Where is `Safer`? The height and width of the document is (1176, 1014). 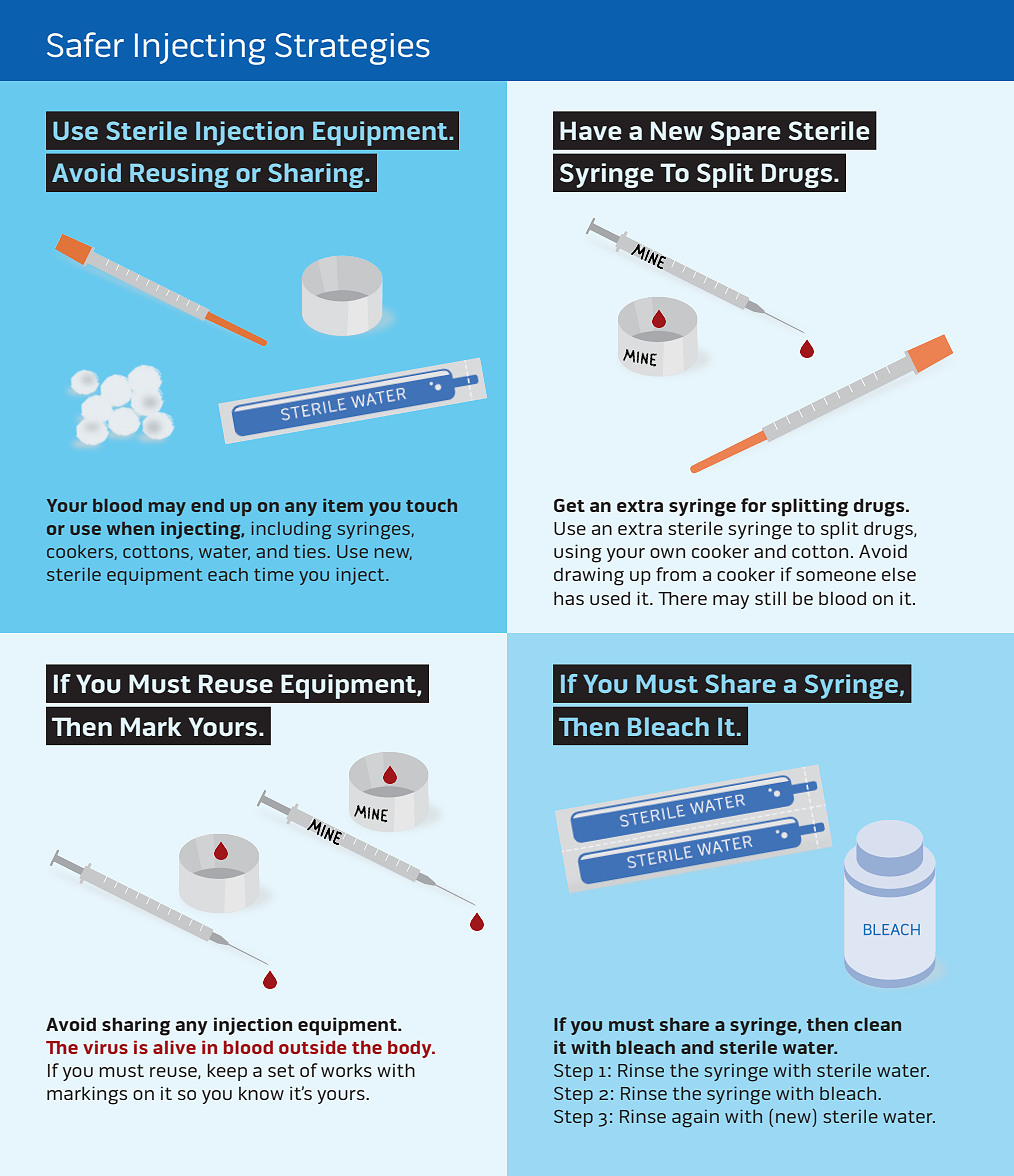 Safer is located at coordinates (85, 44).
